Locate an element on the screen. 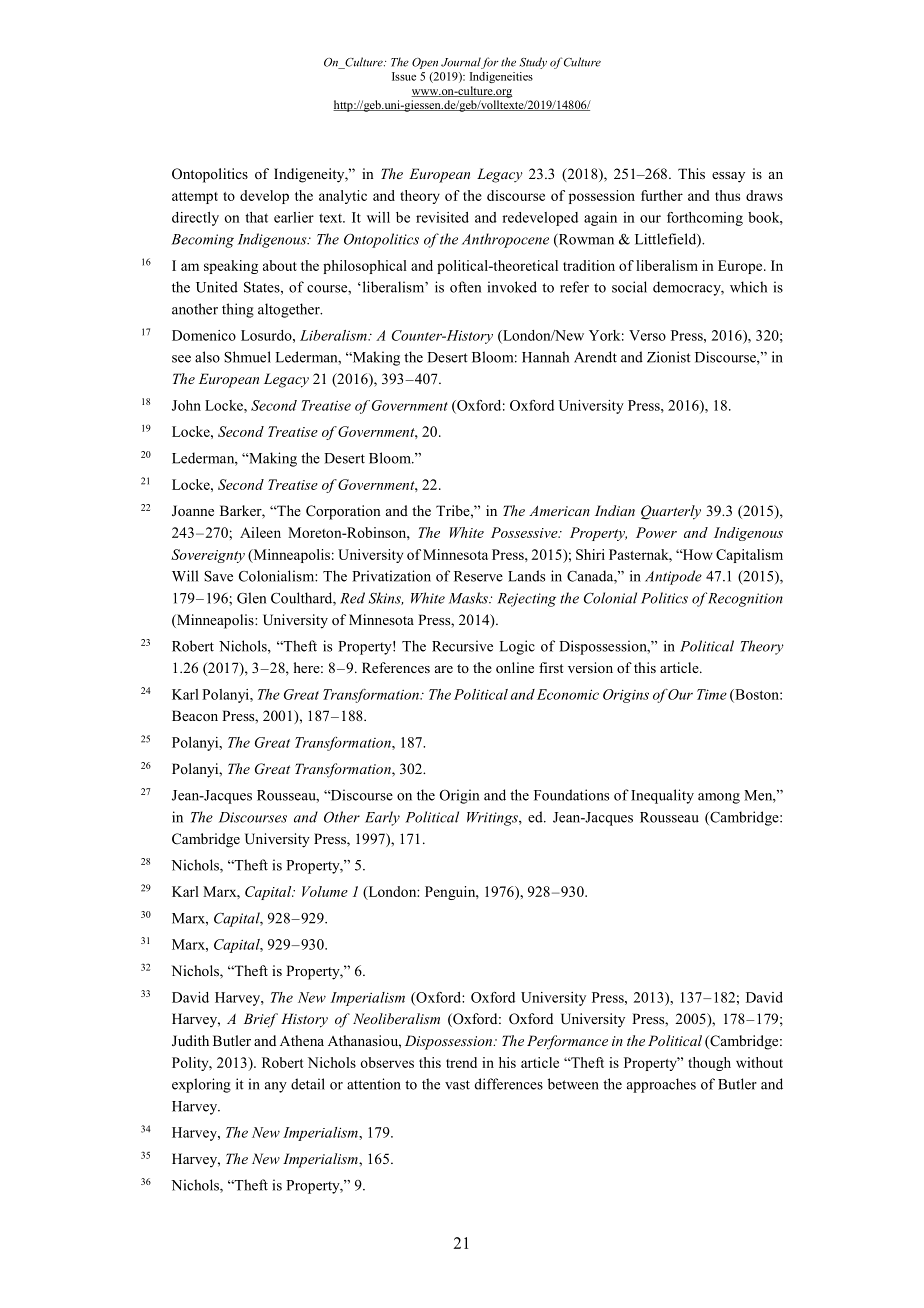 This screenshot has height=1308, width=924. Brief is located at coordinates (261, 1020).
